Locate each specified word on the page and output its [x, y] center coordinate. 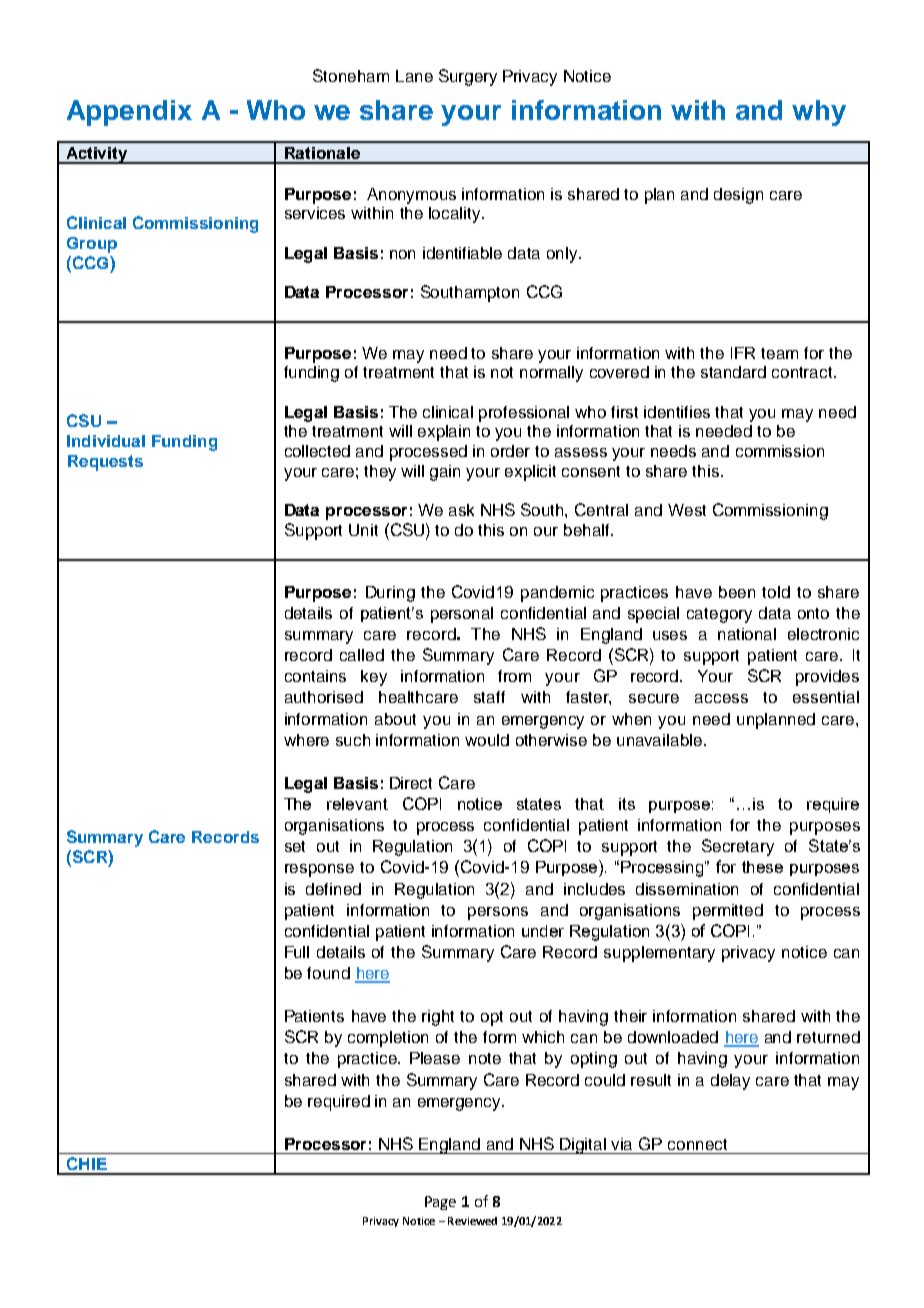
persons [498, 913]
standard [733, 372]
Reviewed [472, 1221]
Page [440, 1203]
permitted [728, 912]
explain [444, 433]
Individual [106, 441]
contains [315, 676]
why [819, 113]
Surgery [468, 77]
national [747, 634]
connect [697, 1144]
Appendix [129, 113]
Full [297, 952]
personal [462, 615]
